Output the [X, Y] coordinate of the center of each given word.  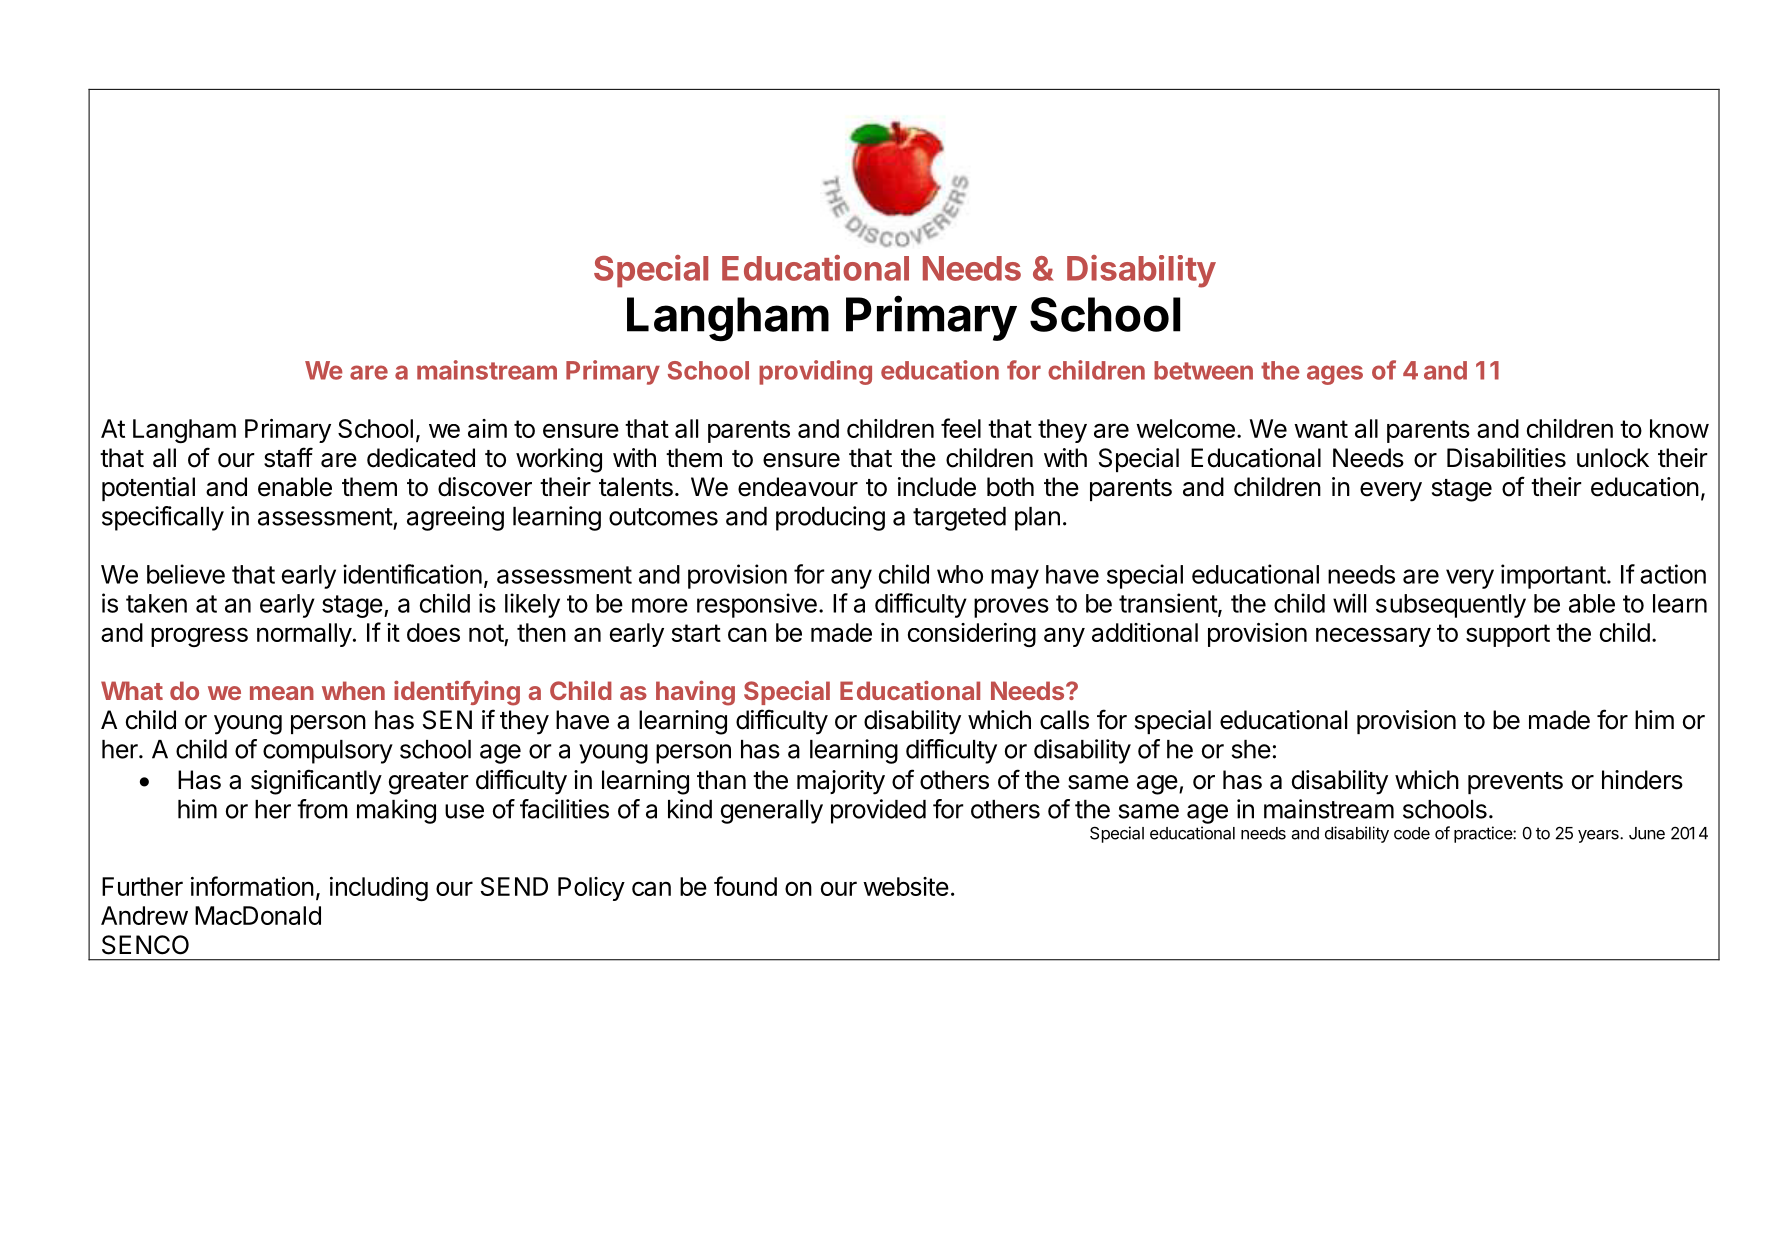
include [937, 487]
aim [487, 428]
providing [815, 372]
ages [1335, 375]
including [379, 889]
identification [412, 574]
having [695, 693]
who [960, 574]
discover [485, 487]
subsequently [1451, 606]
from [322, 809]
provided [878, 811]
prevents [1515, 783]
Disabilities [1506, 458]
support [1508, 635]
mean [282, 693]
